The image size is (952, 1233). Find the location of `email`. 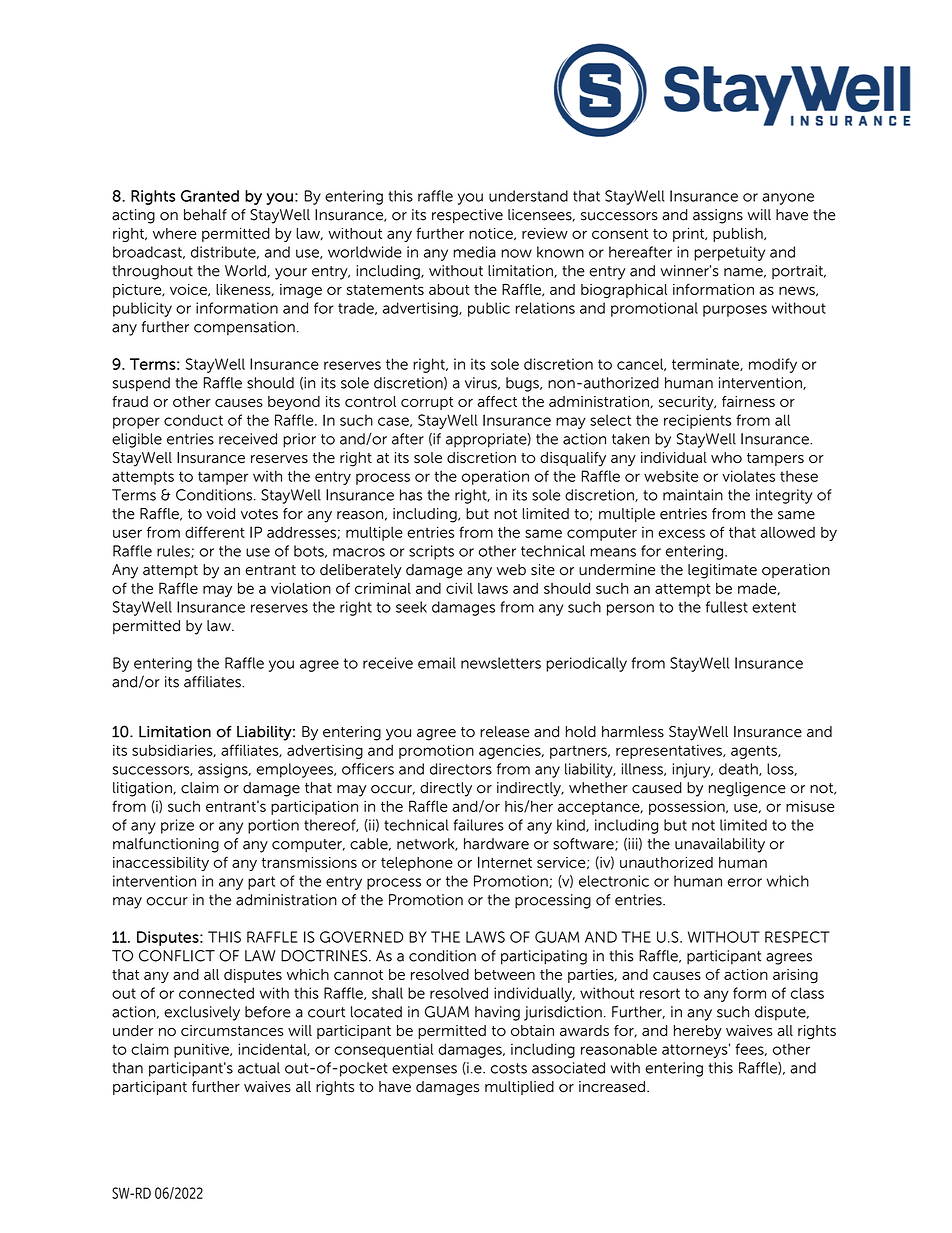

email is located at coordinates (437, 663).
